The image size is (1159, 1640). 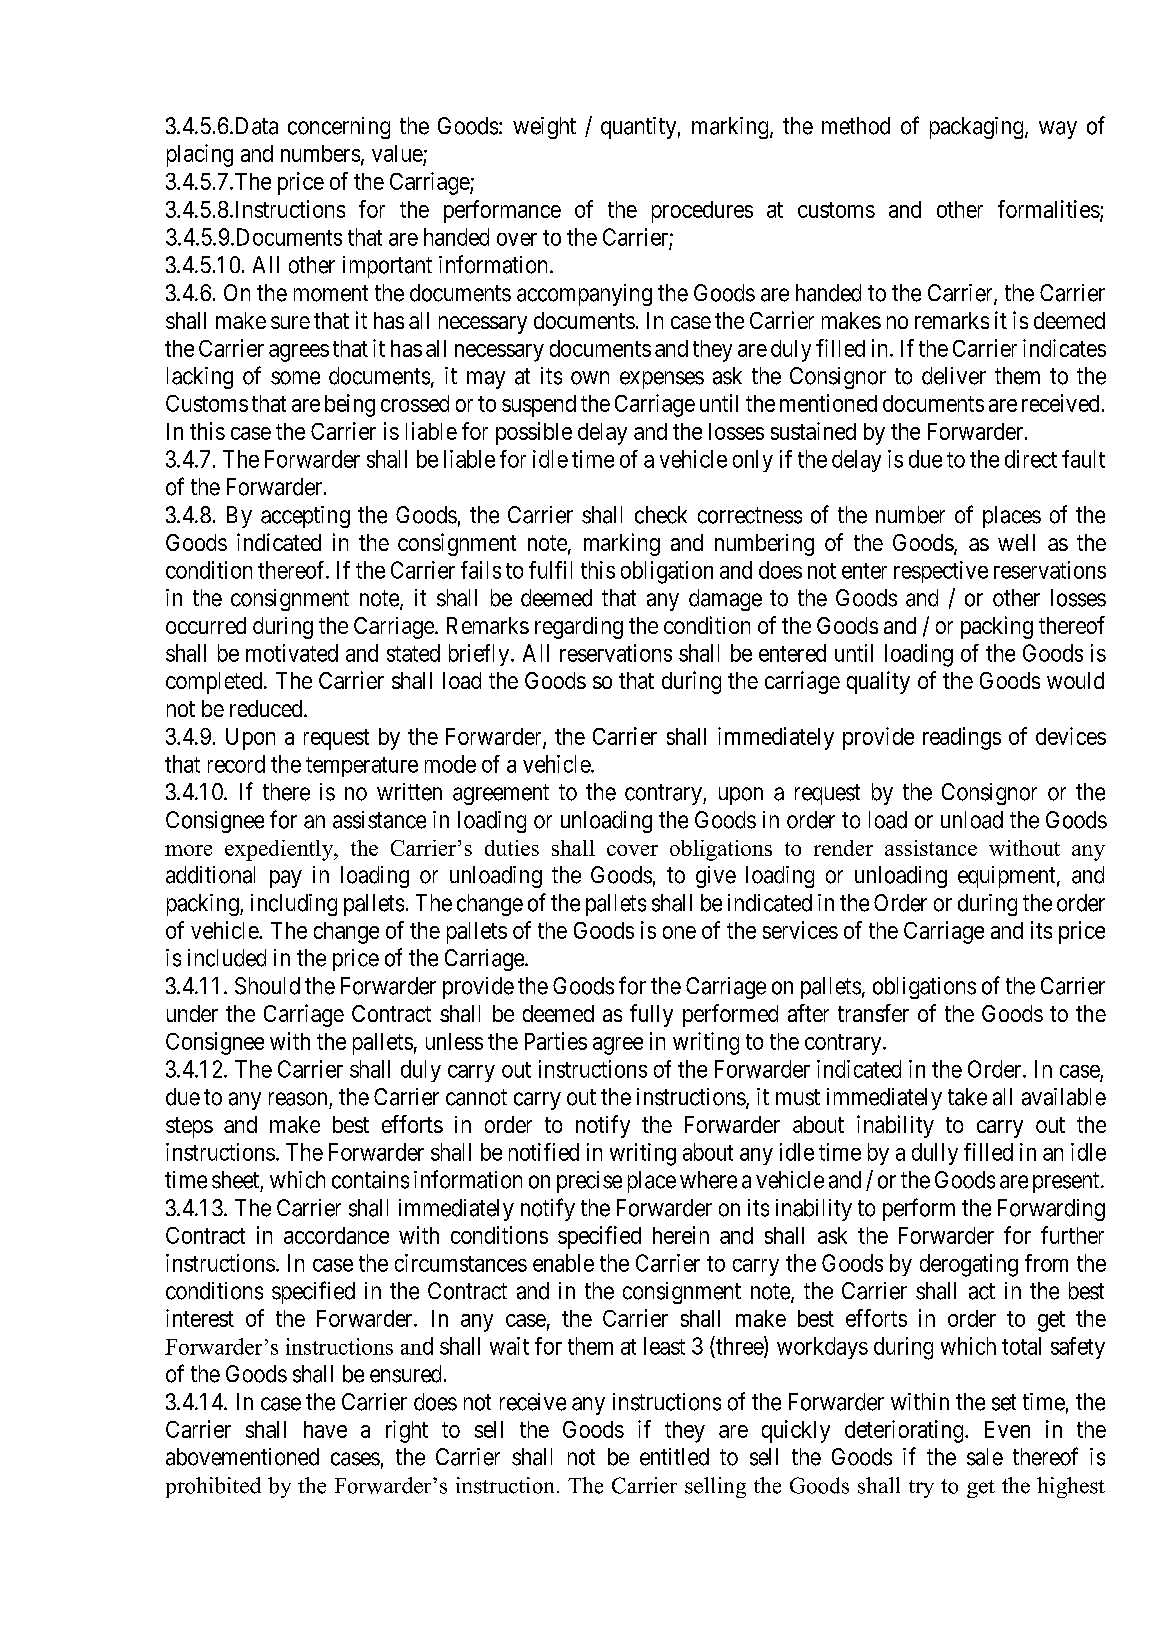 What do you see at coordinates (978, 128) in the image?
I see `packaging` at bounding box center [978, 128].
